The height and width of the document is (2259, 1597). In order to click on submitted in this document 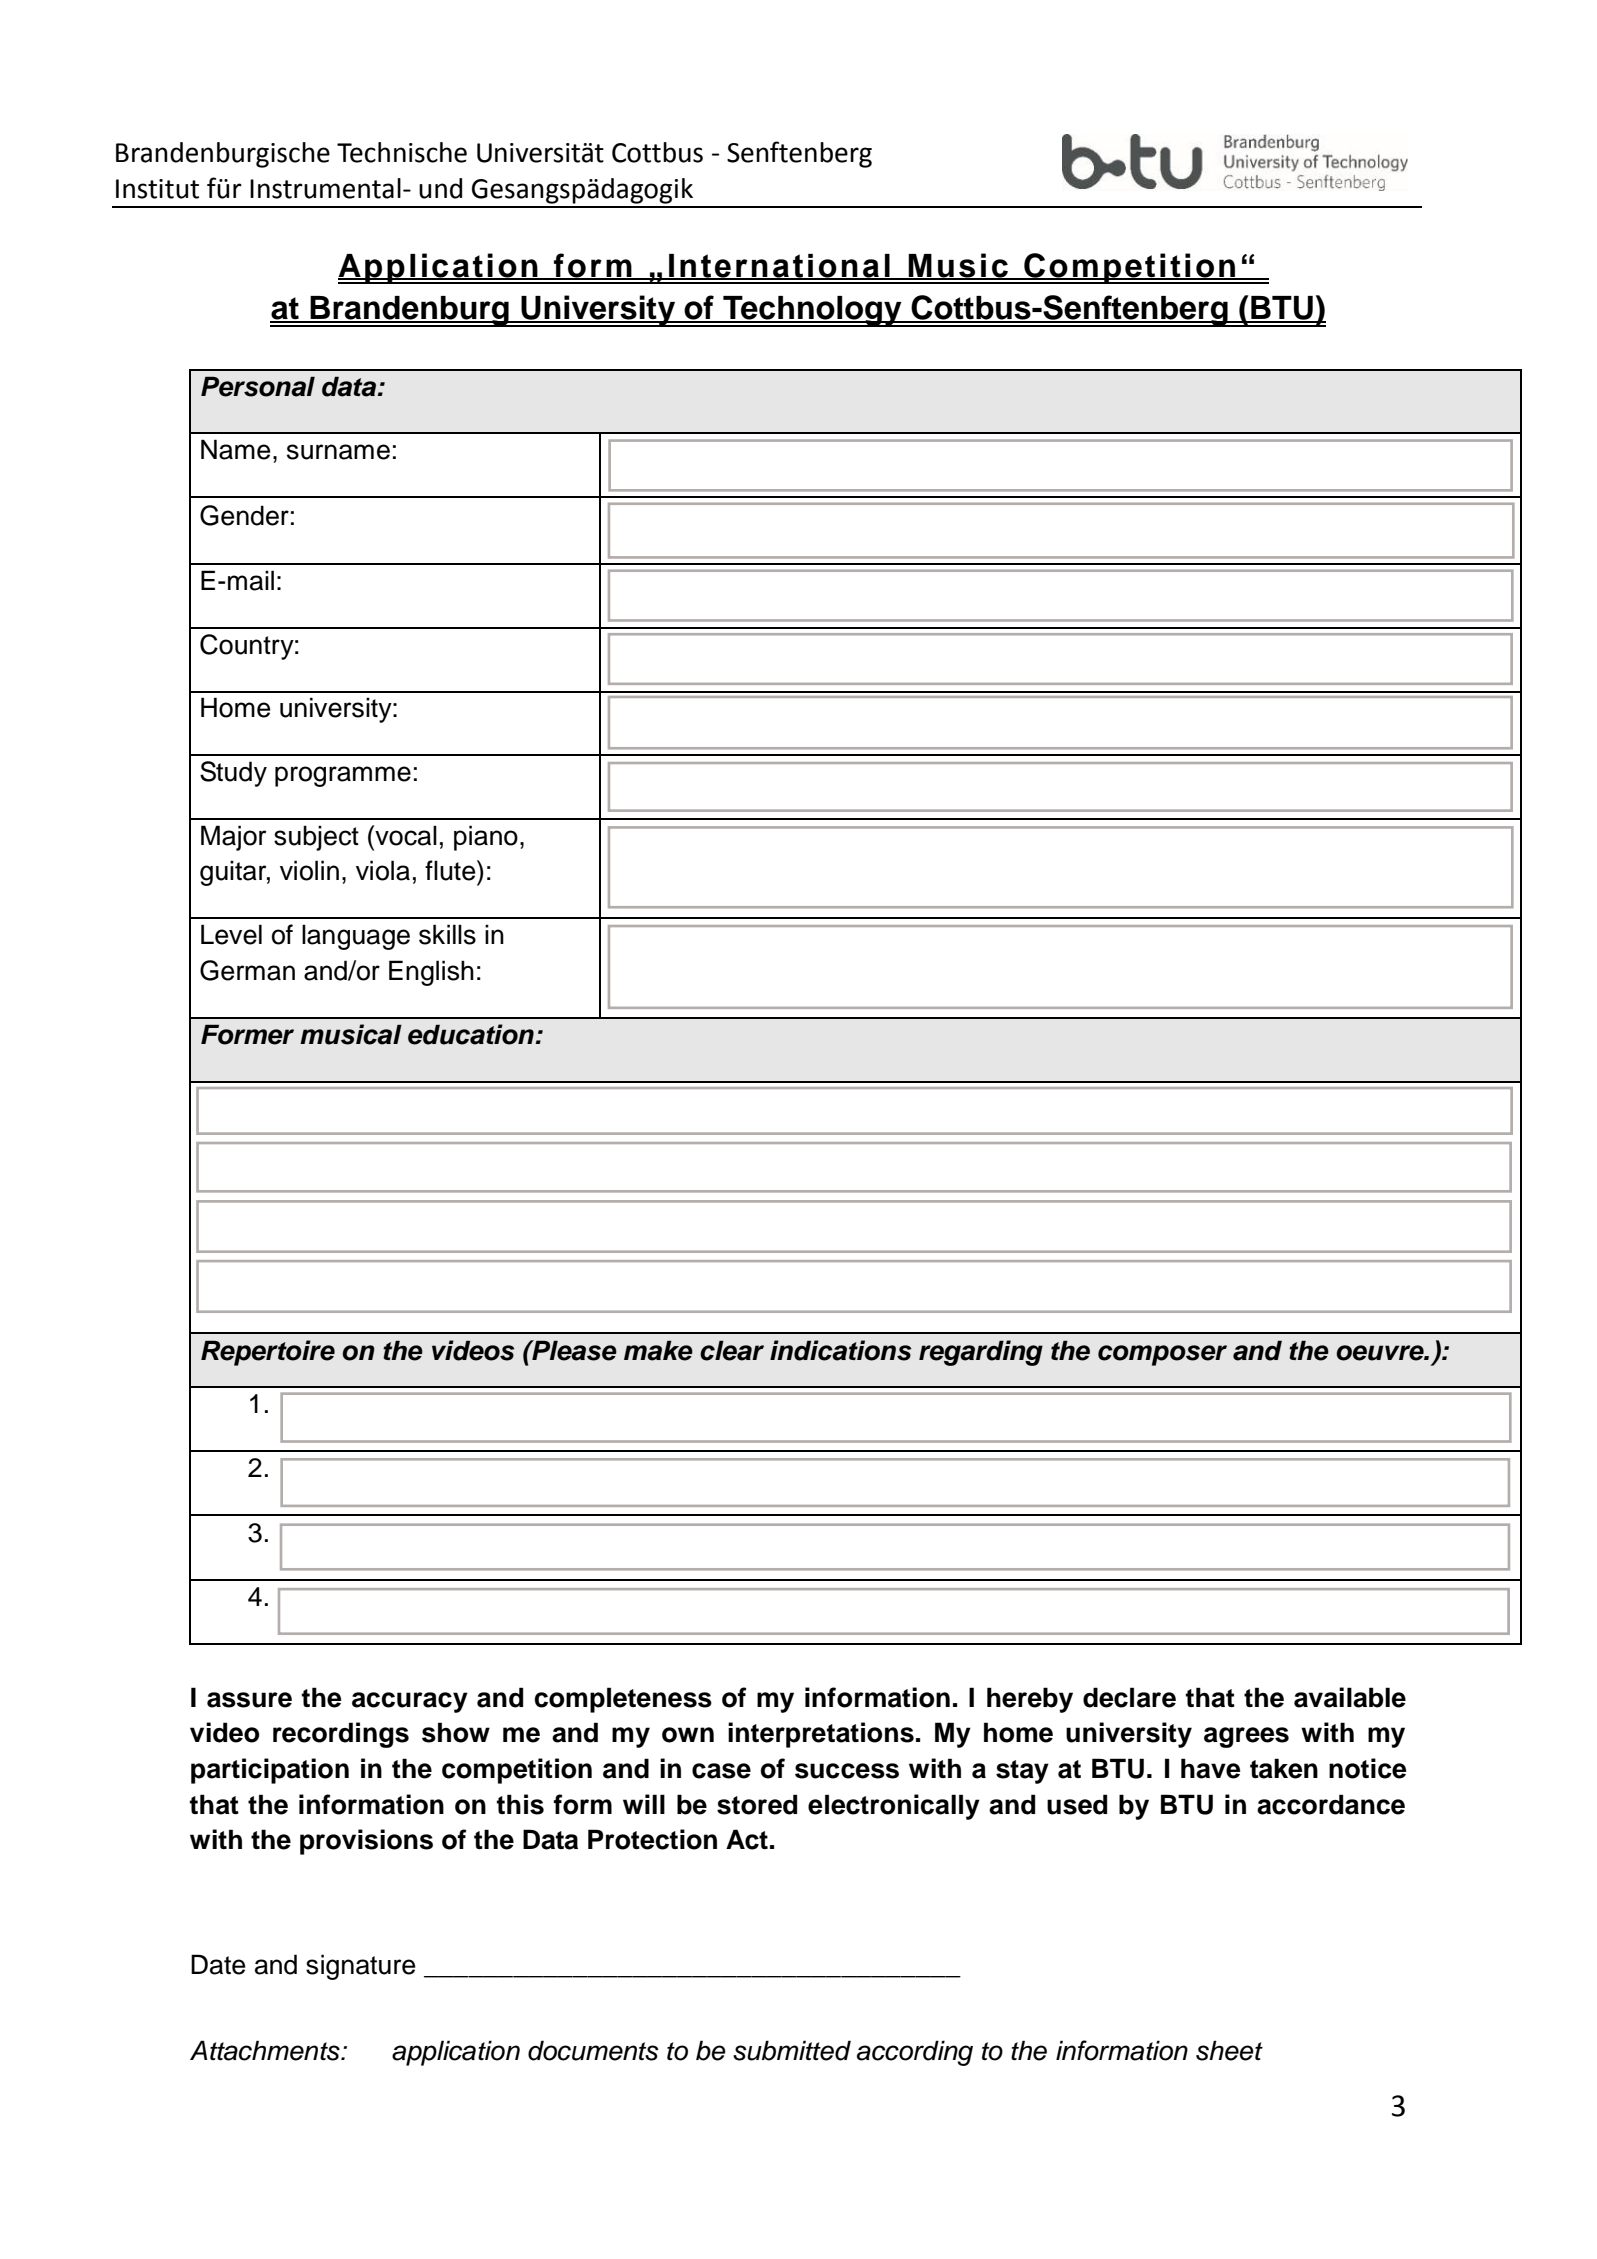, I will do `click(792, 2050)`.
